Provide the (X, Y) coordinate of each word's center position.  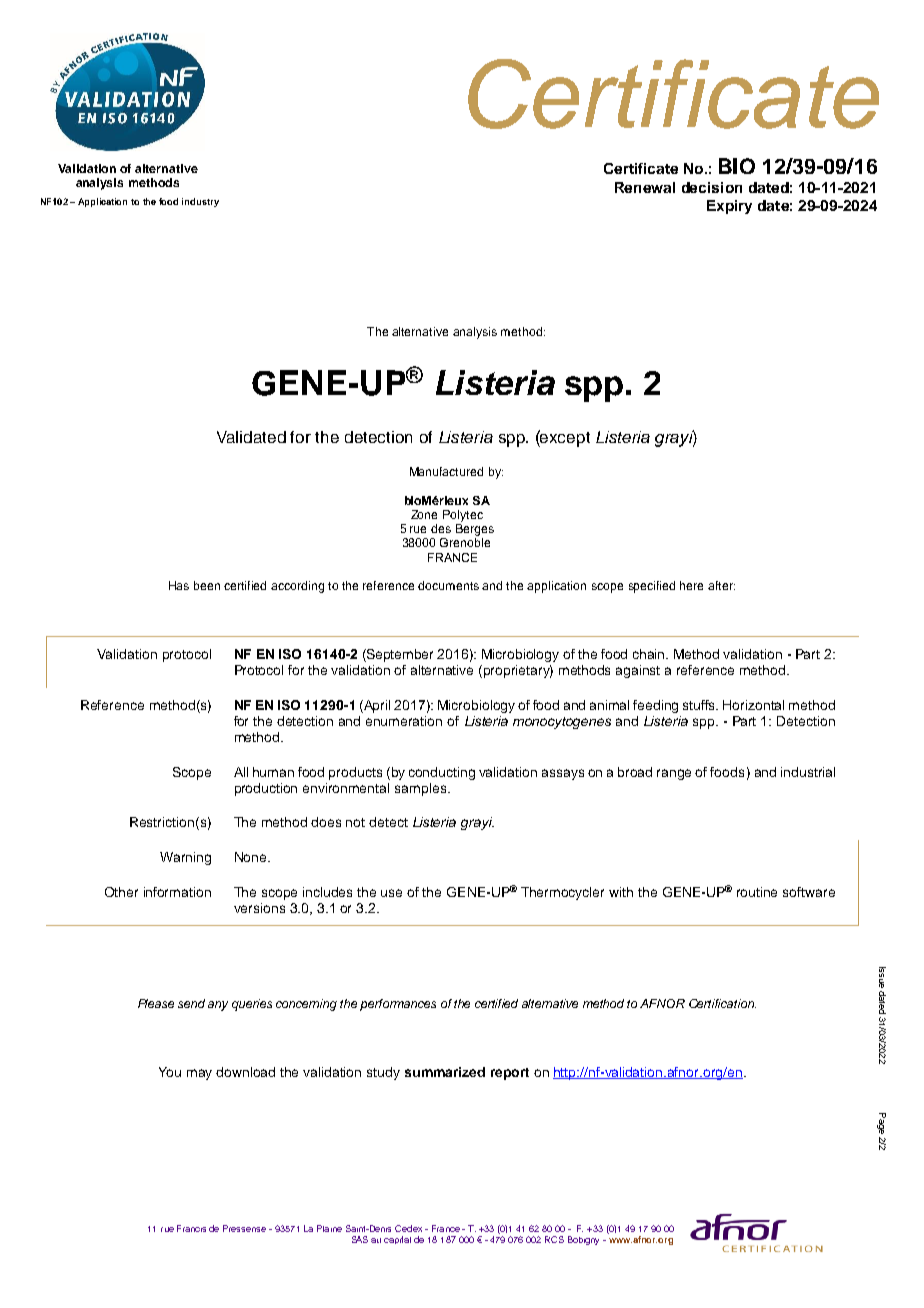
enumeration (404, 721)
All (241, 772)
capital (397, 1240)
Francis (191, 1228)
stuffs (700, 705)
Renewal (645, 187)
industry (200, 202)
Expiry (729, 207)
